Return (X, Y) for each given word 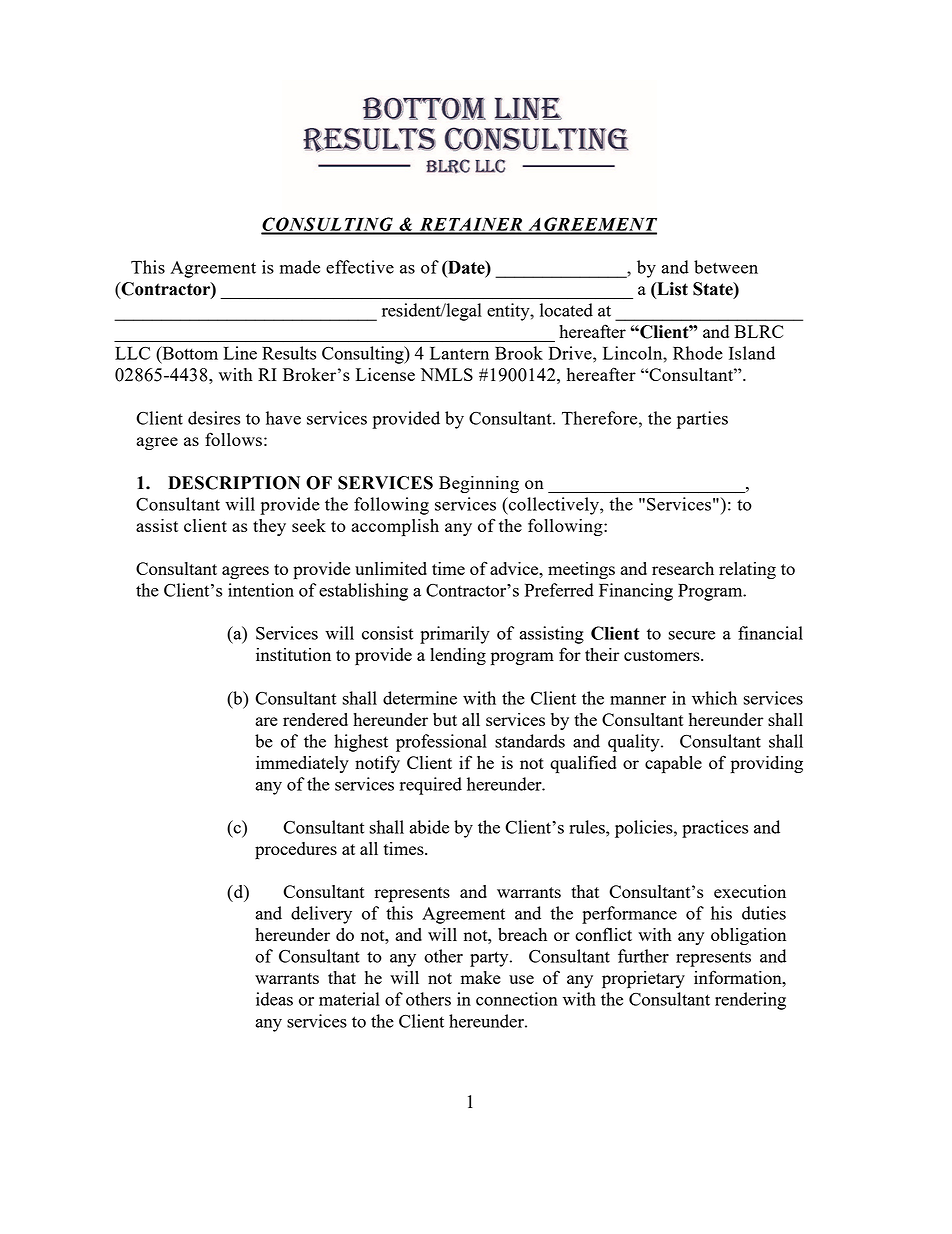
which (714, 698)
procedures (296, 851)
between (726, 267)
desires (214, 418)
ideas (274, 999)
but (445, 719)
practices (715, 829)
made (300, 267)
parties (702, 420)
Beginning (479, 484)
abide (429, 827)
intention (261, 590)
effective (360, 267)
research (683, 568)
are (267, 721)
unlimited (391, 568)
